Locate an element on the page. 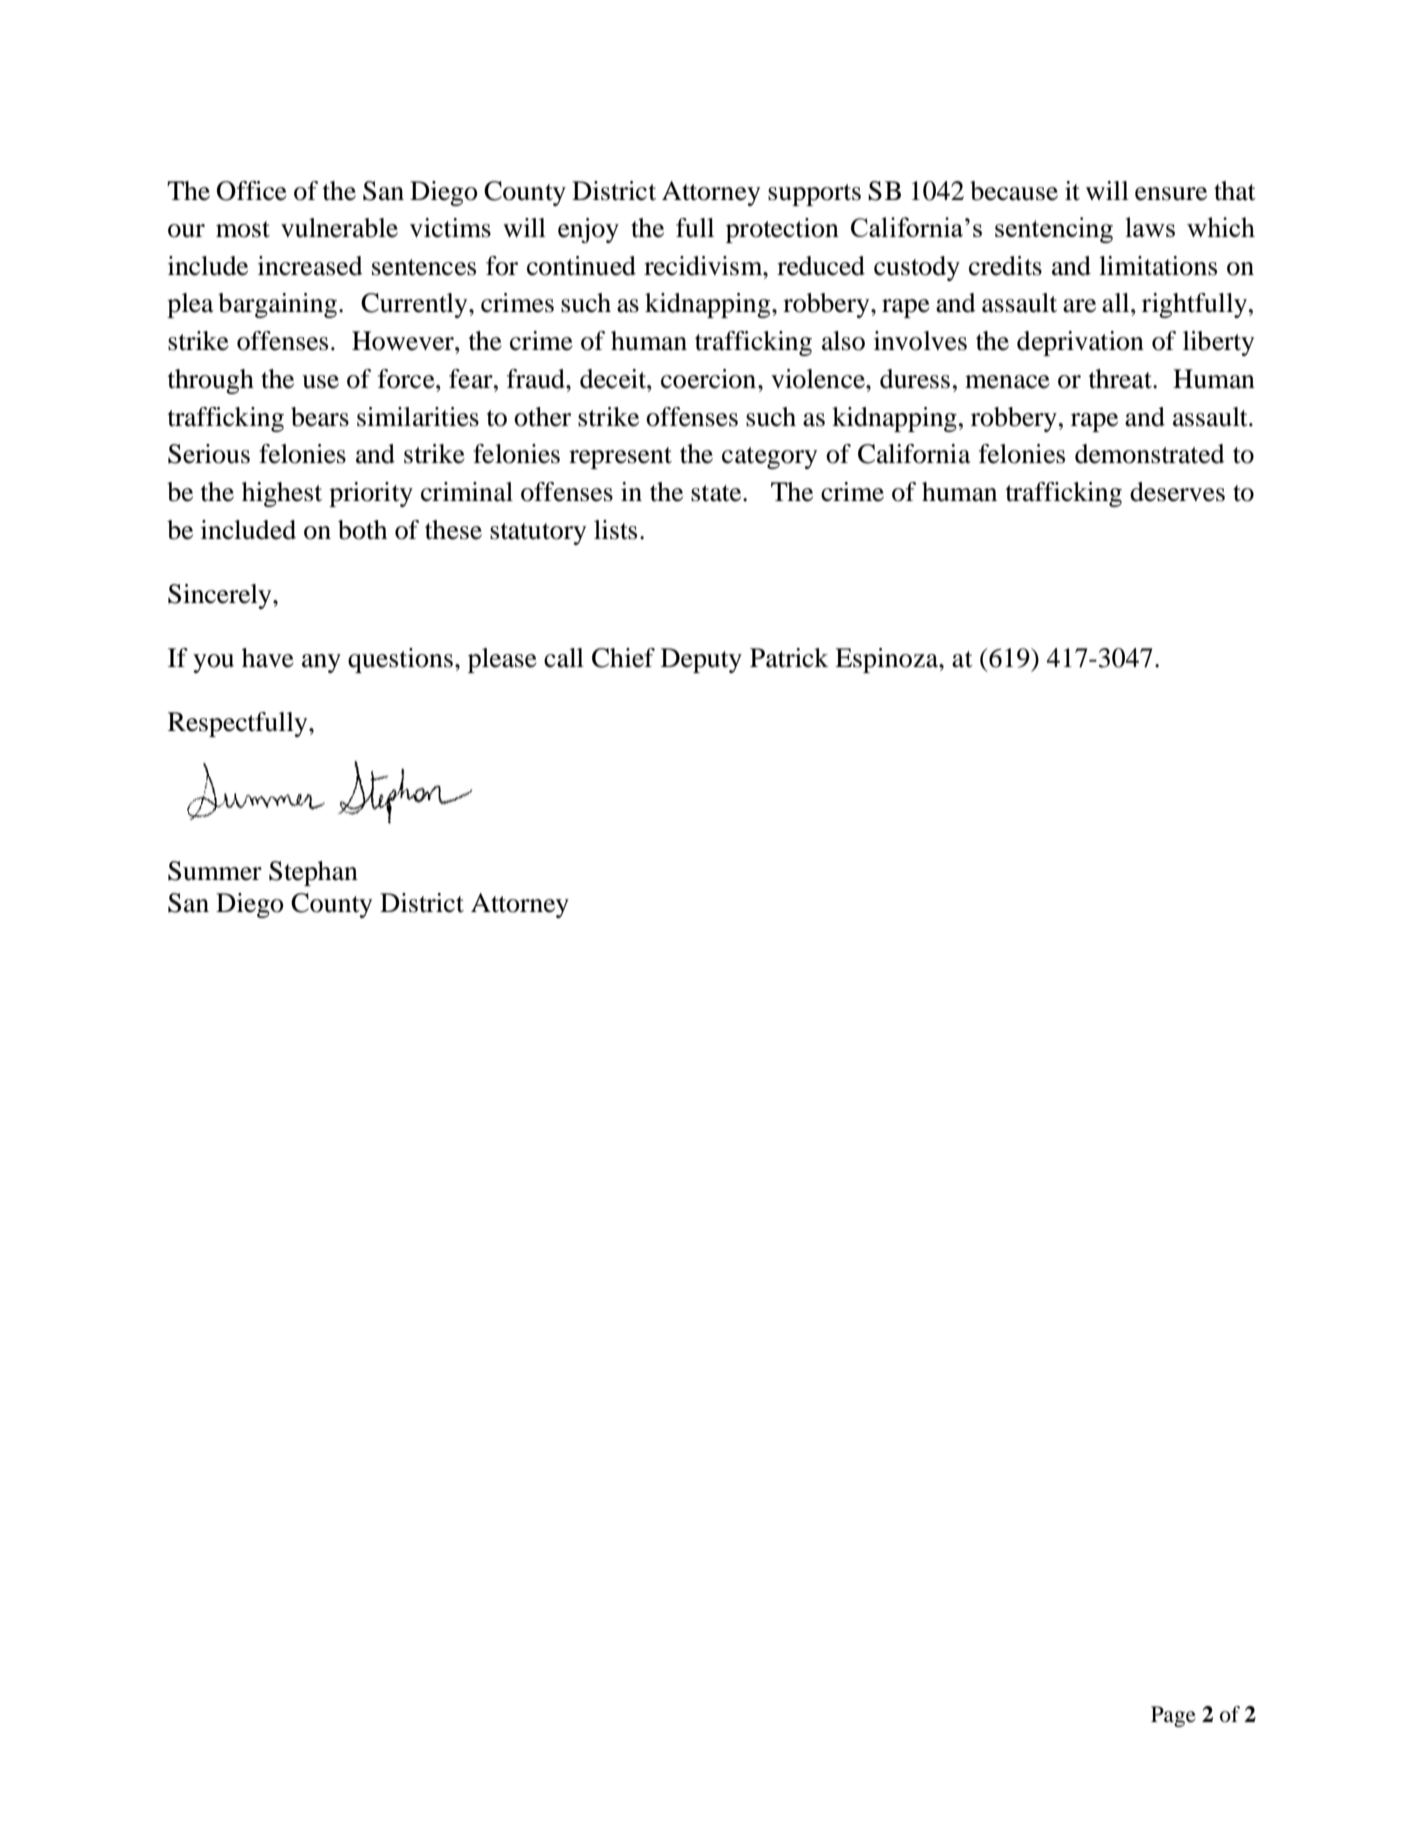 Image resolution: width=1423 pixels, height=1842 pixels. Deputy is located at coordinates (701, 660).
